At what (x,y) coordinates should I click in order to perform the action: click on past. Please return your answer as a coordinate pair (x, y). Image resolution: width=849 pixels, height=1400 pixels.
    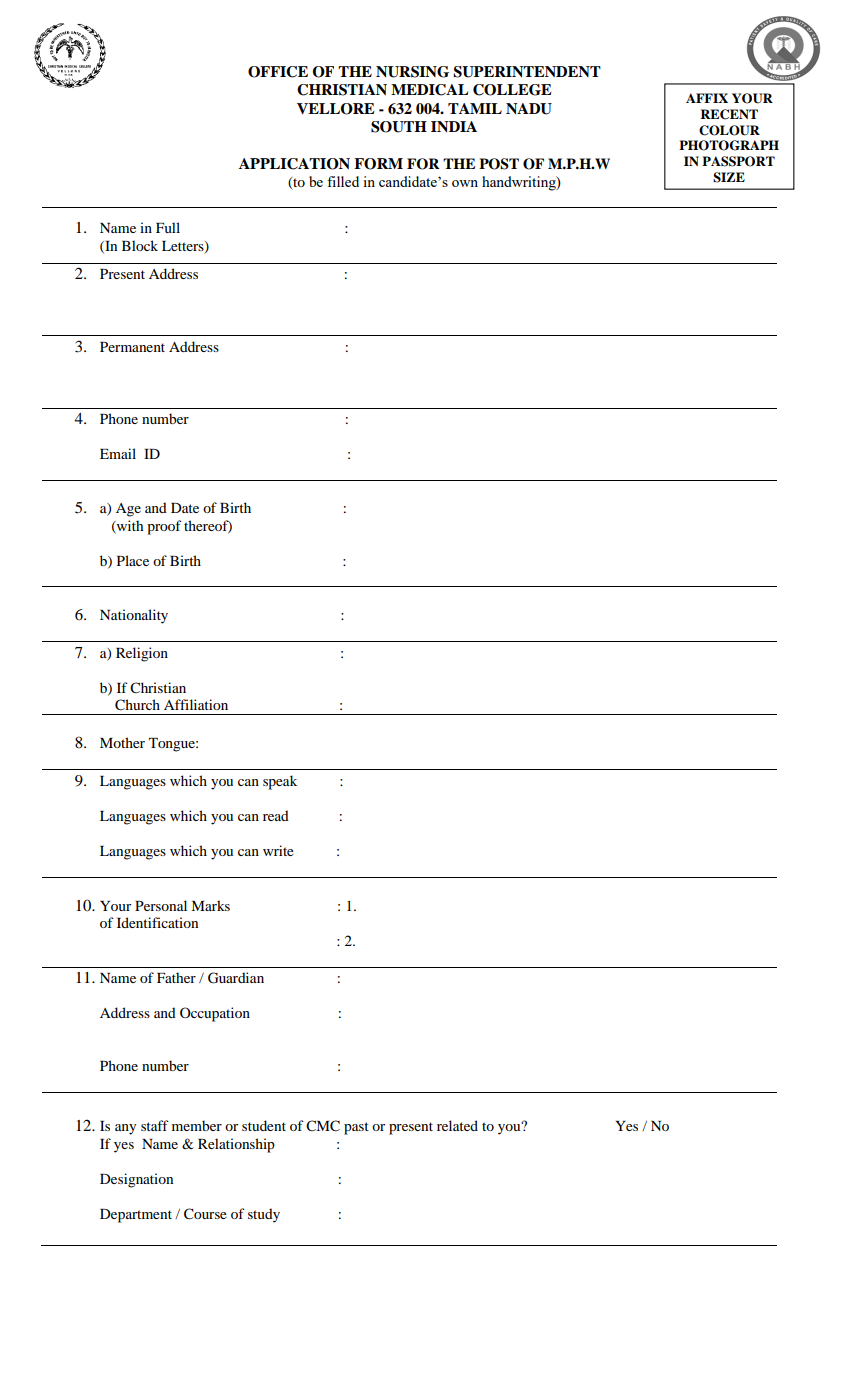
    Looking at the image, I should click on (356, 1128).
